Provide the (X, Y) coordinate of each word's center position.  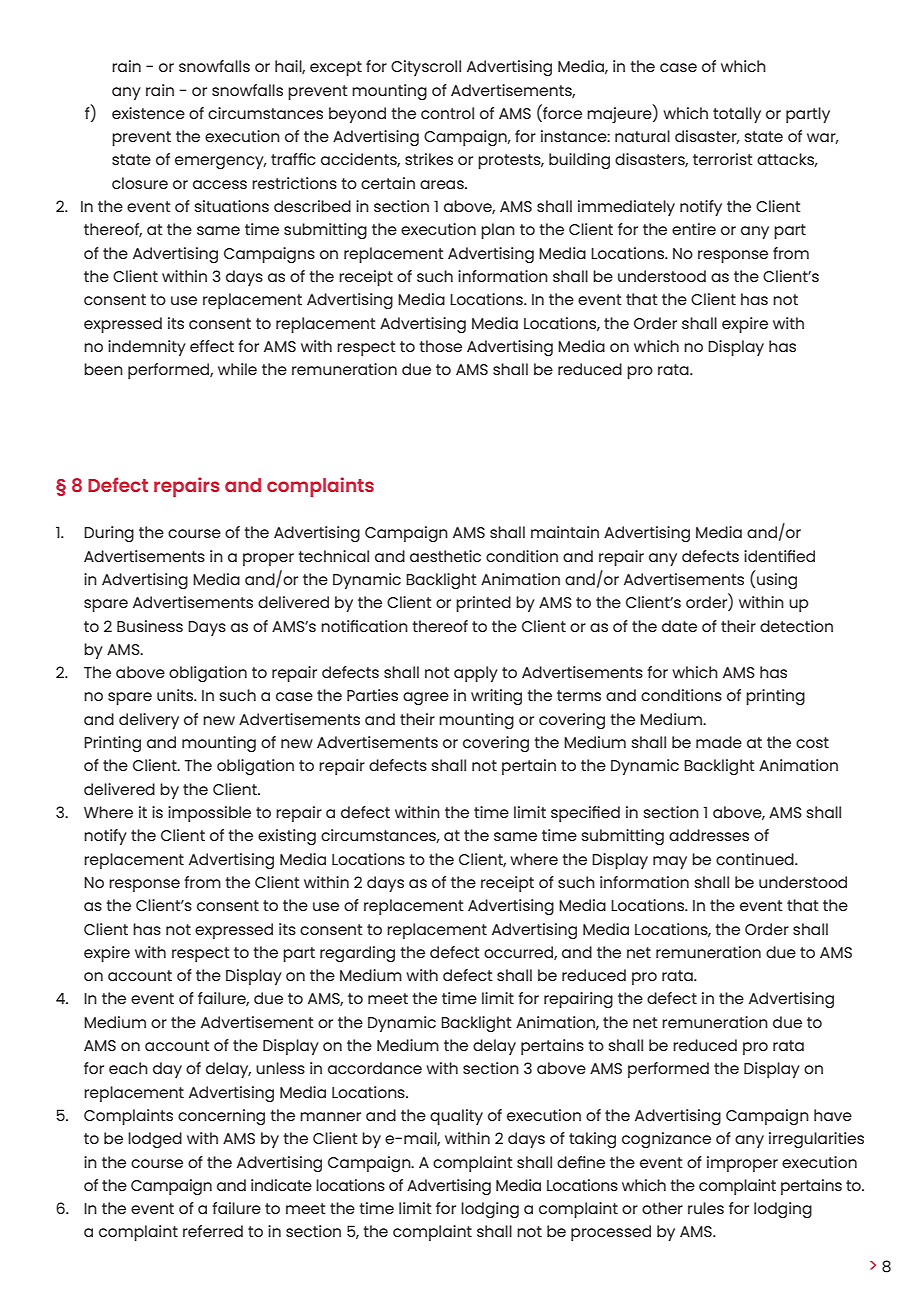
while (237, 369)
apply (476, 674)
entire (694, 229)
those (440, 346)
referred (213, 1231)
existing (287, 837)
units (176, 695)
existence (148, 113)
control (447, 113)
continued (756, 859)
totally (737, 115)
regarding (357, 954)
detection (796, 626)
